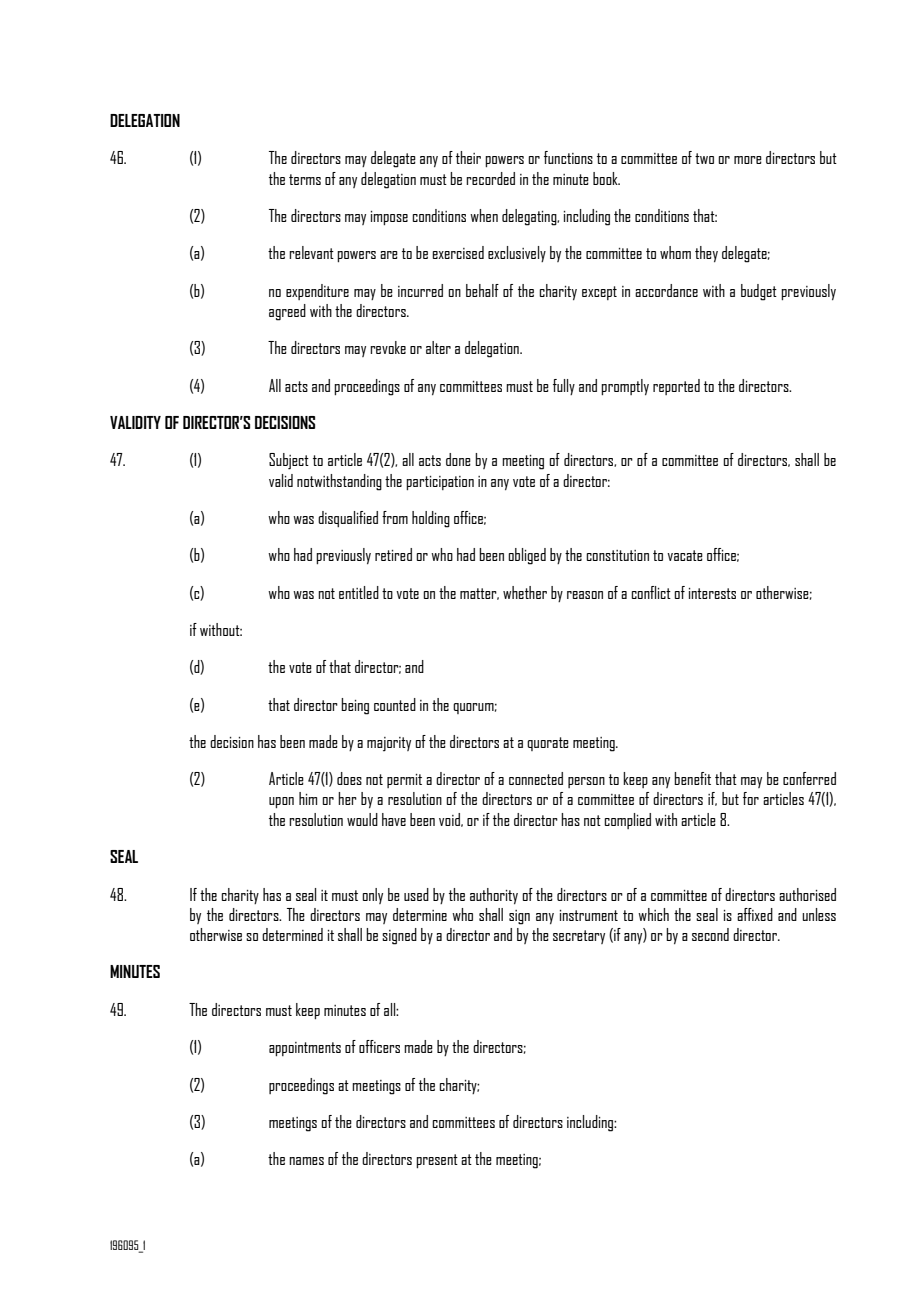 The width and height of the screenshot is (924, 1308). Describe the element at coordinates (372, 896) in the screenshot. I see `only` at that location.
